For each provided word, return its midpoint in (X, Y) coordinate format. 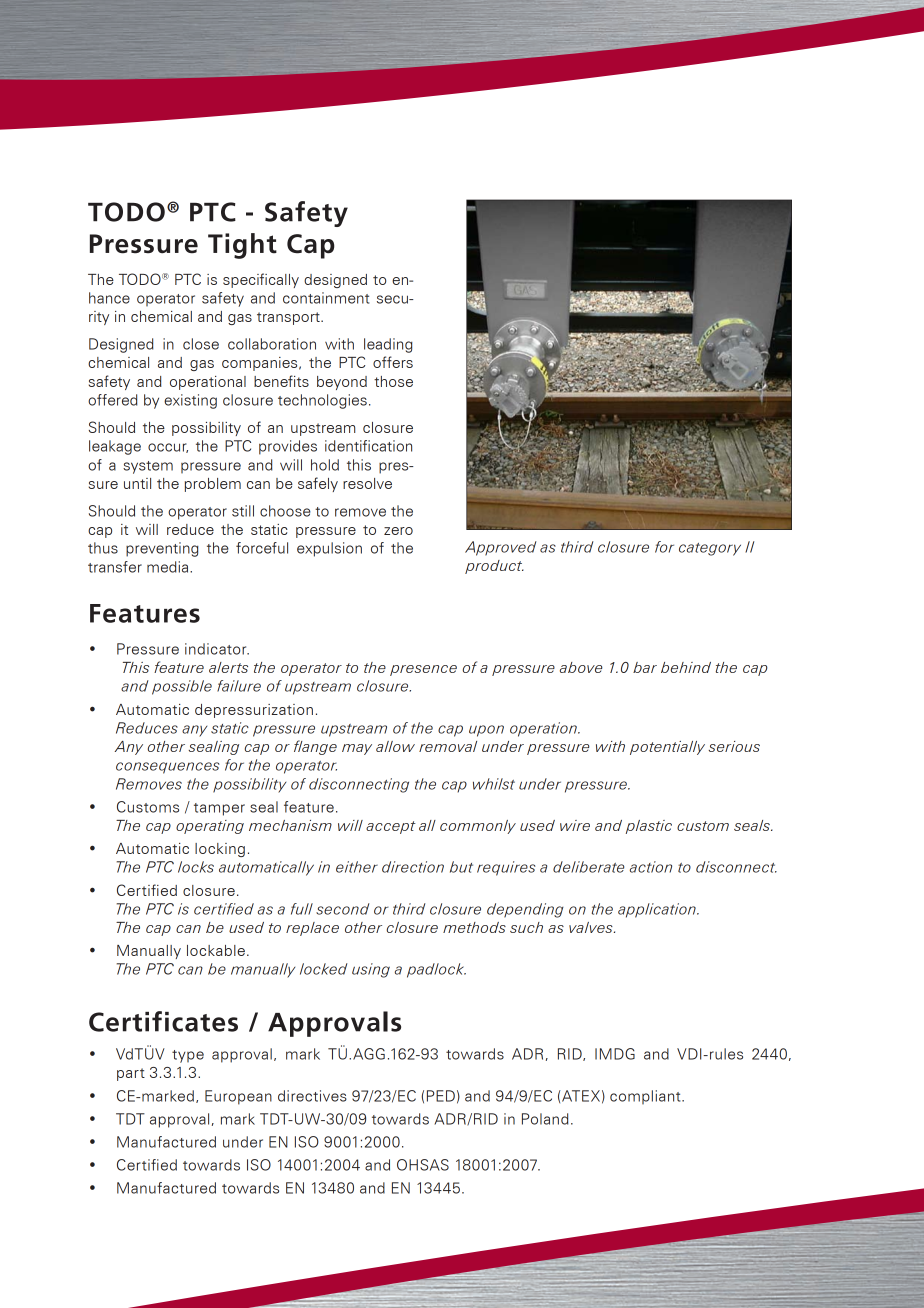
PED (441, 1096)
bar (645, 667)
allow (395, 746)
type (188, 1056)
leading (388, 345)
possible (182, 687)
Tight (242, 246)
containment (326, 298)
